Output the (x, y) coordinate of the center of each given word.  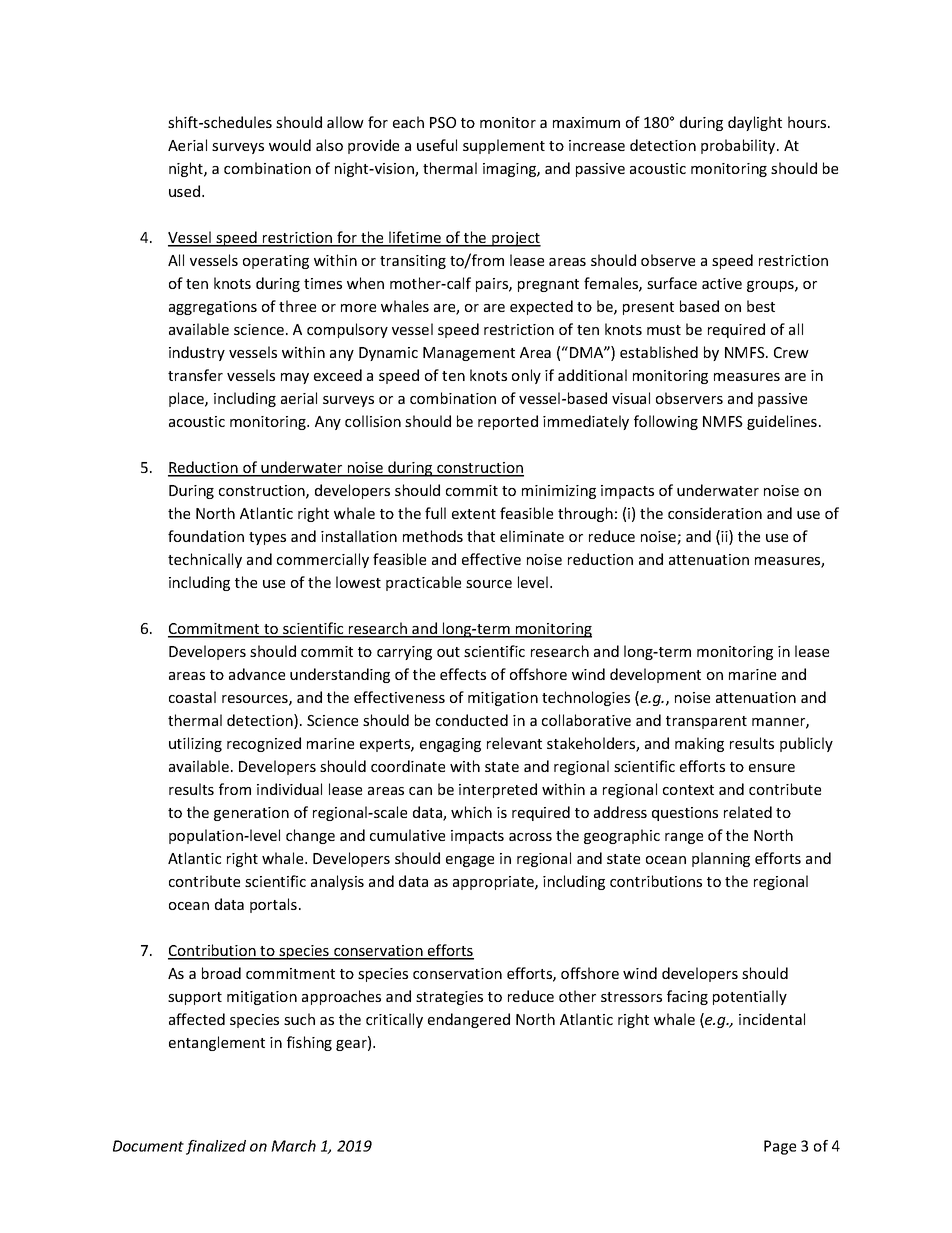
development (655, 675)
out (448, 652)
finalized (216, 1147)
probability (739, 146)
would (290, 145)
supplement (504, 146)
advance (257, 674)
